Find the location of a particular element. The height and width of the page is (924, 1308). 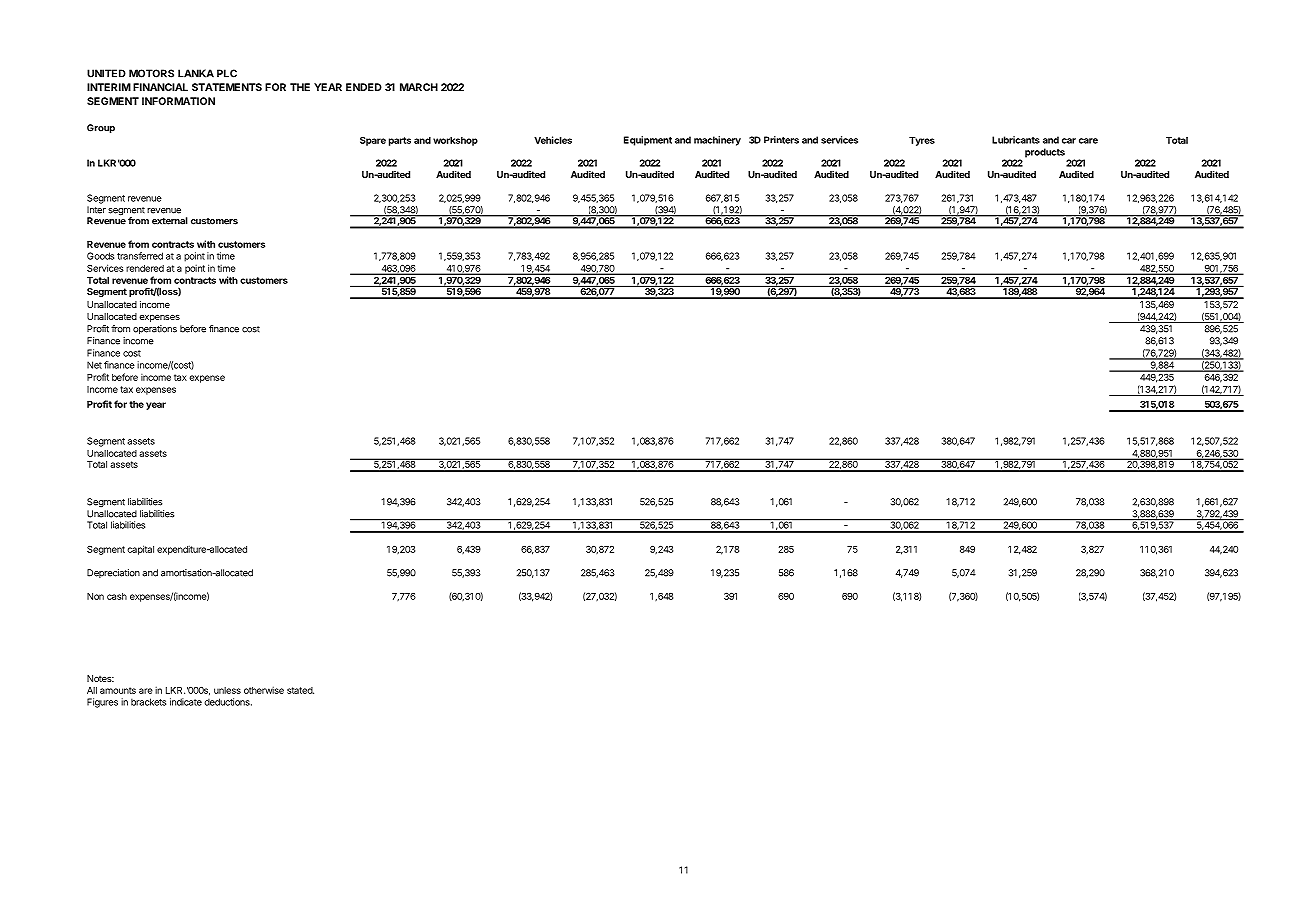

unless is located at coordinates (227, 690).
